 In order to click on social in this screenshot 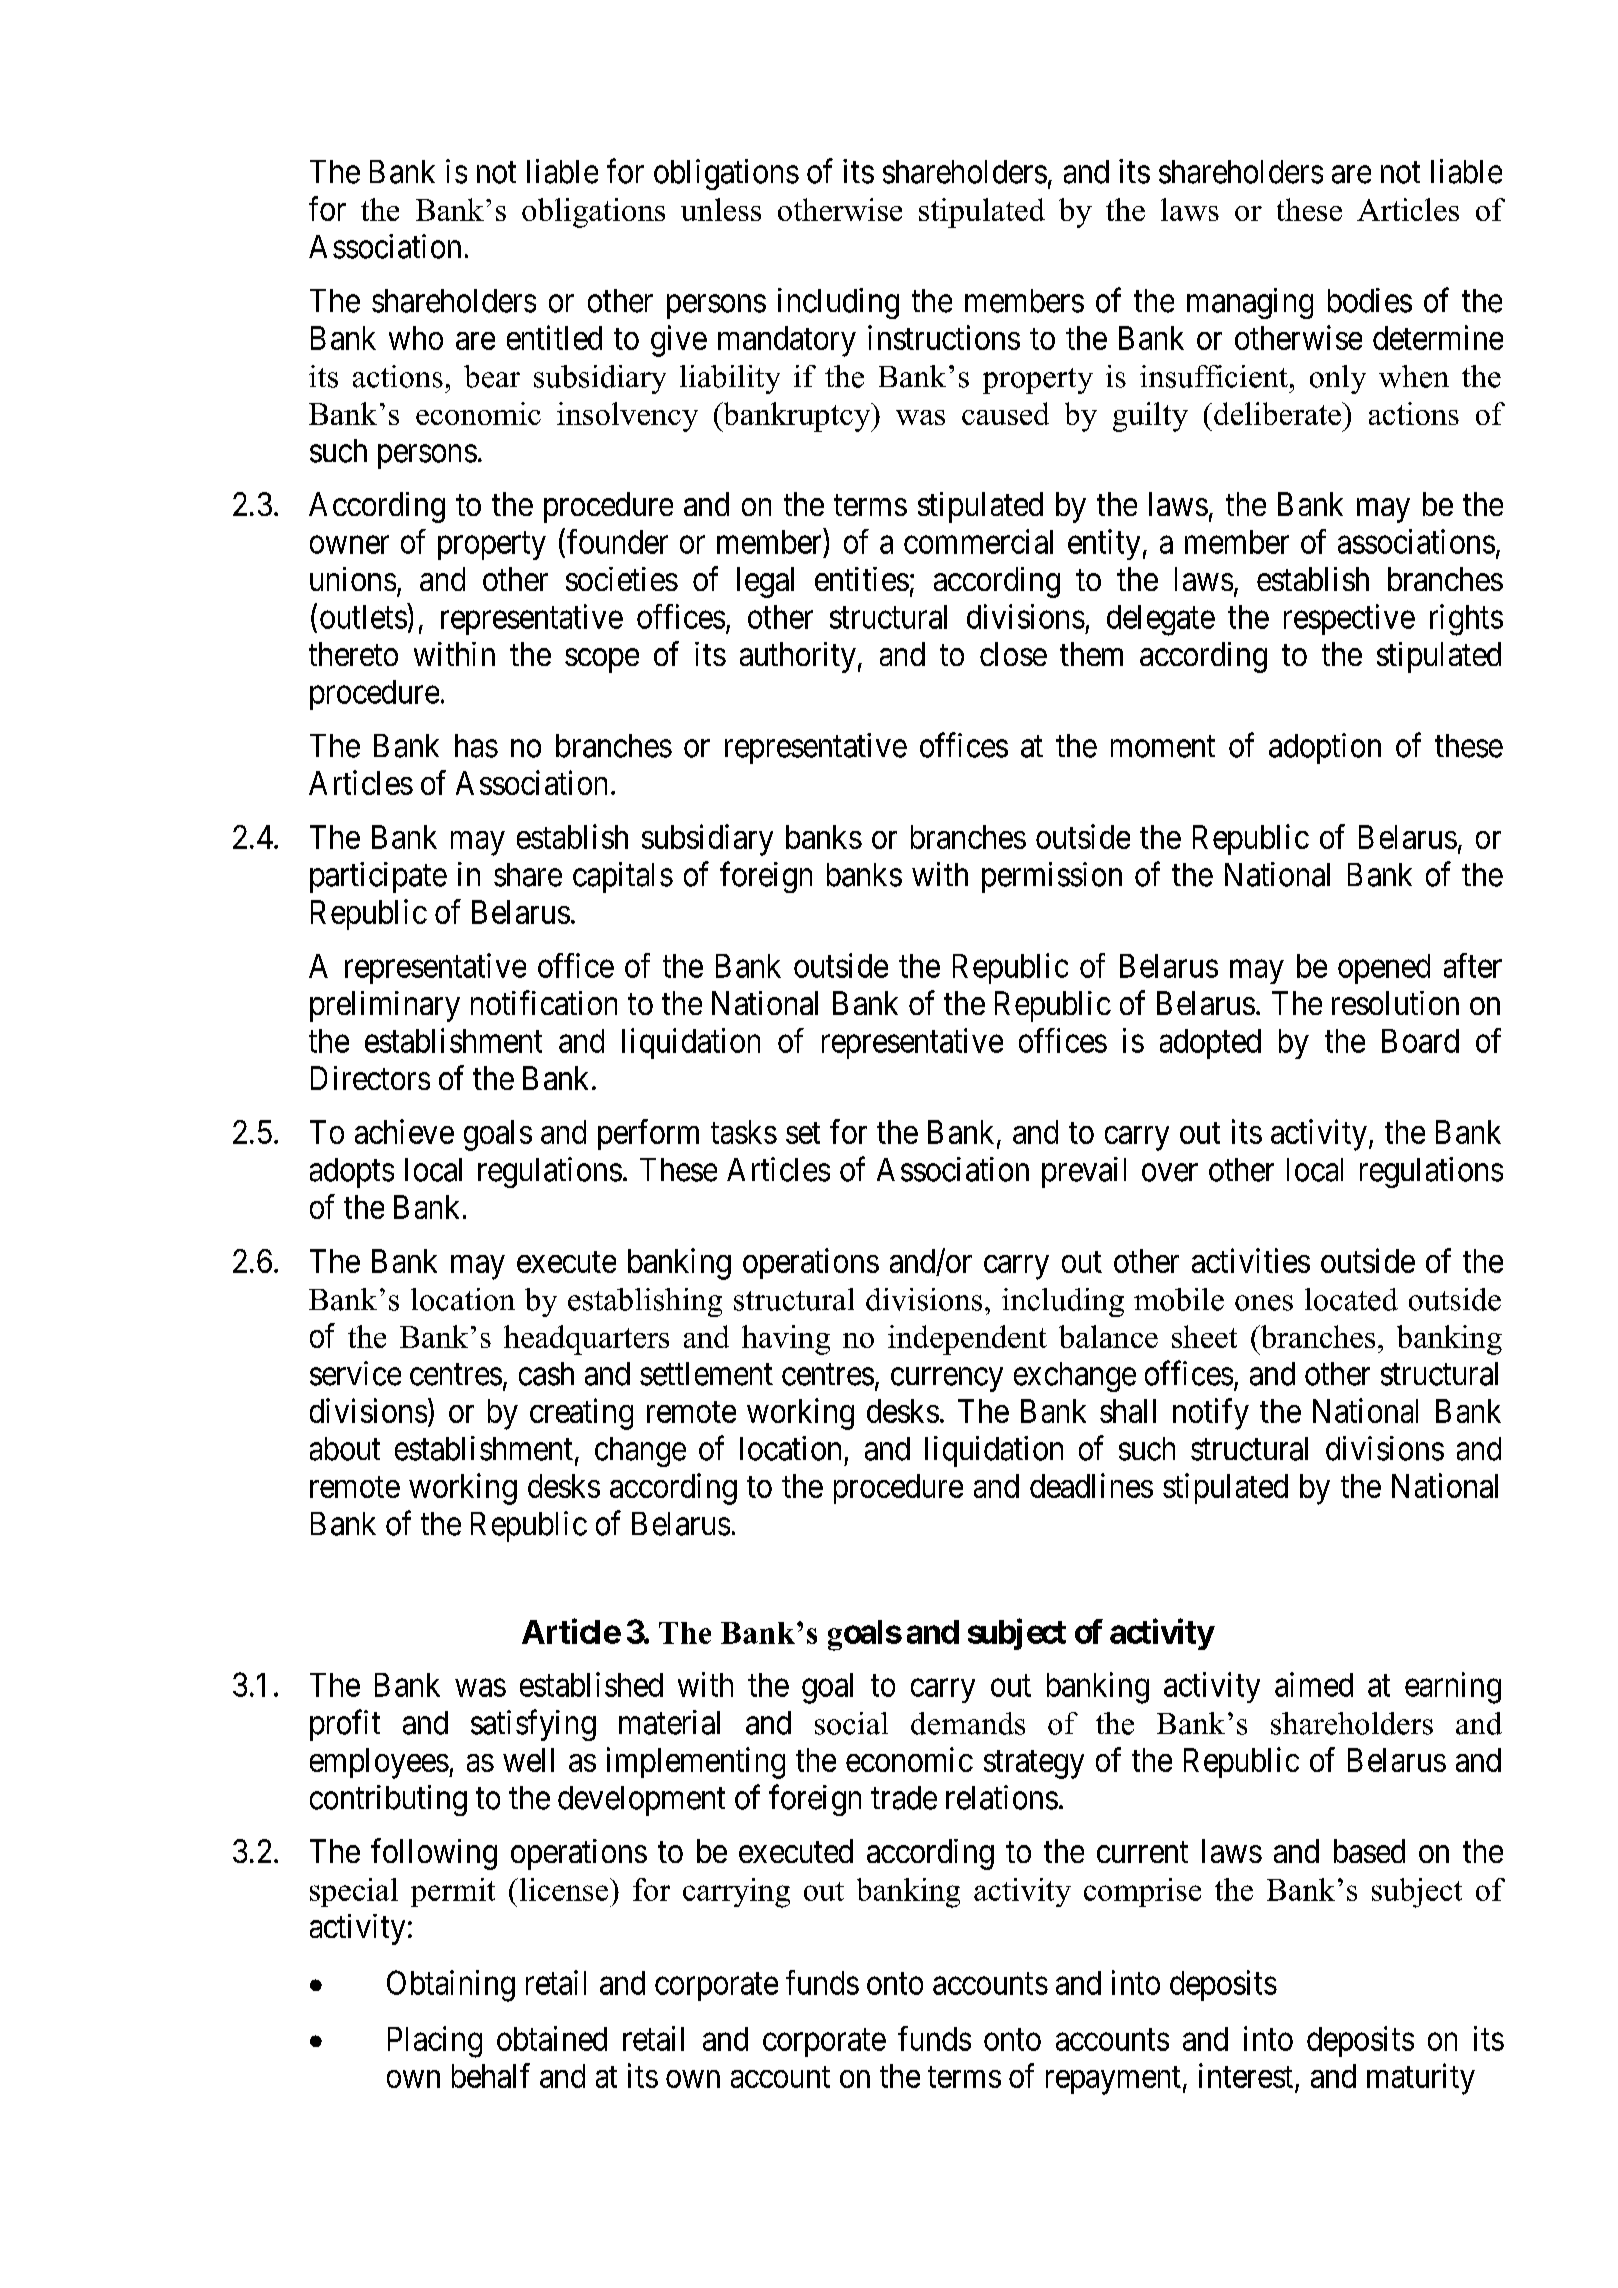, I will do `click(851, 1723)`.
